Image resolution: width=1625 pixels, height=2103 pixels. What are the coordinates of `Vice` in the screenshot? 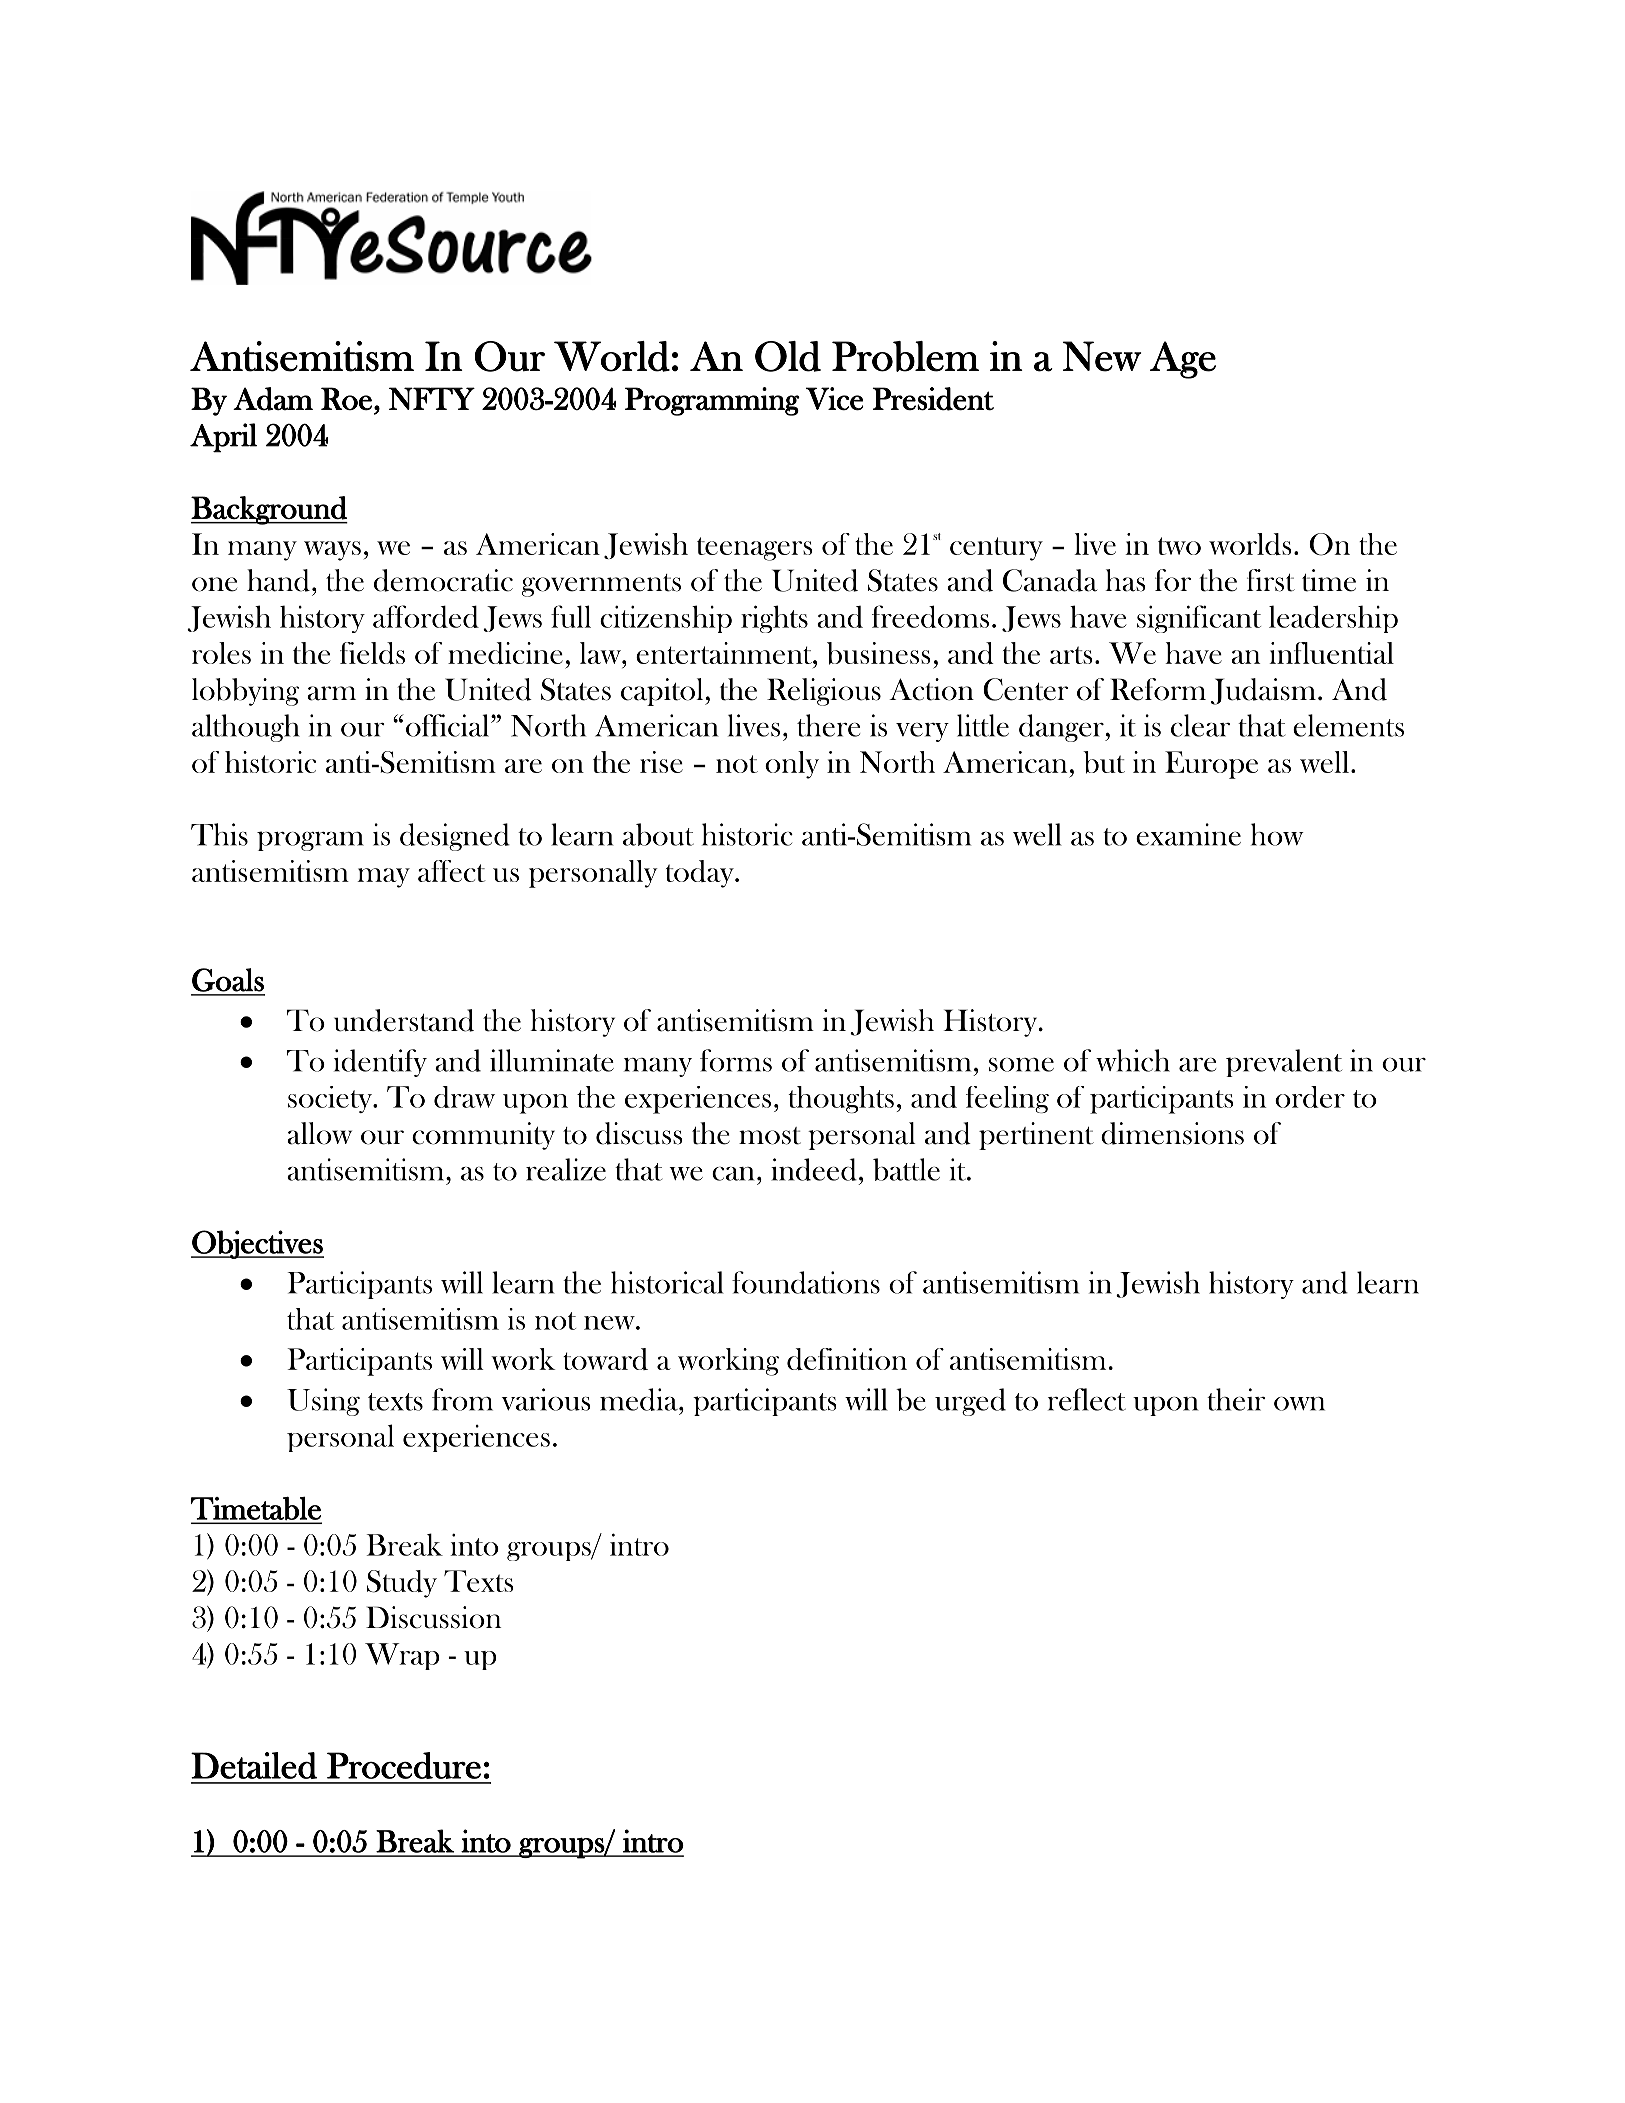 It's located at (834, 399).
